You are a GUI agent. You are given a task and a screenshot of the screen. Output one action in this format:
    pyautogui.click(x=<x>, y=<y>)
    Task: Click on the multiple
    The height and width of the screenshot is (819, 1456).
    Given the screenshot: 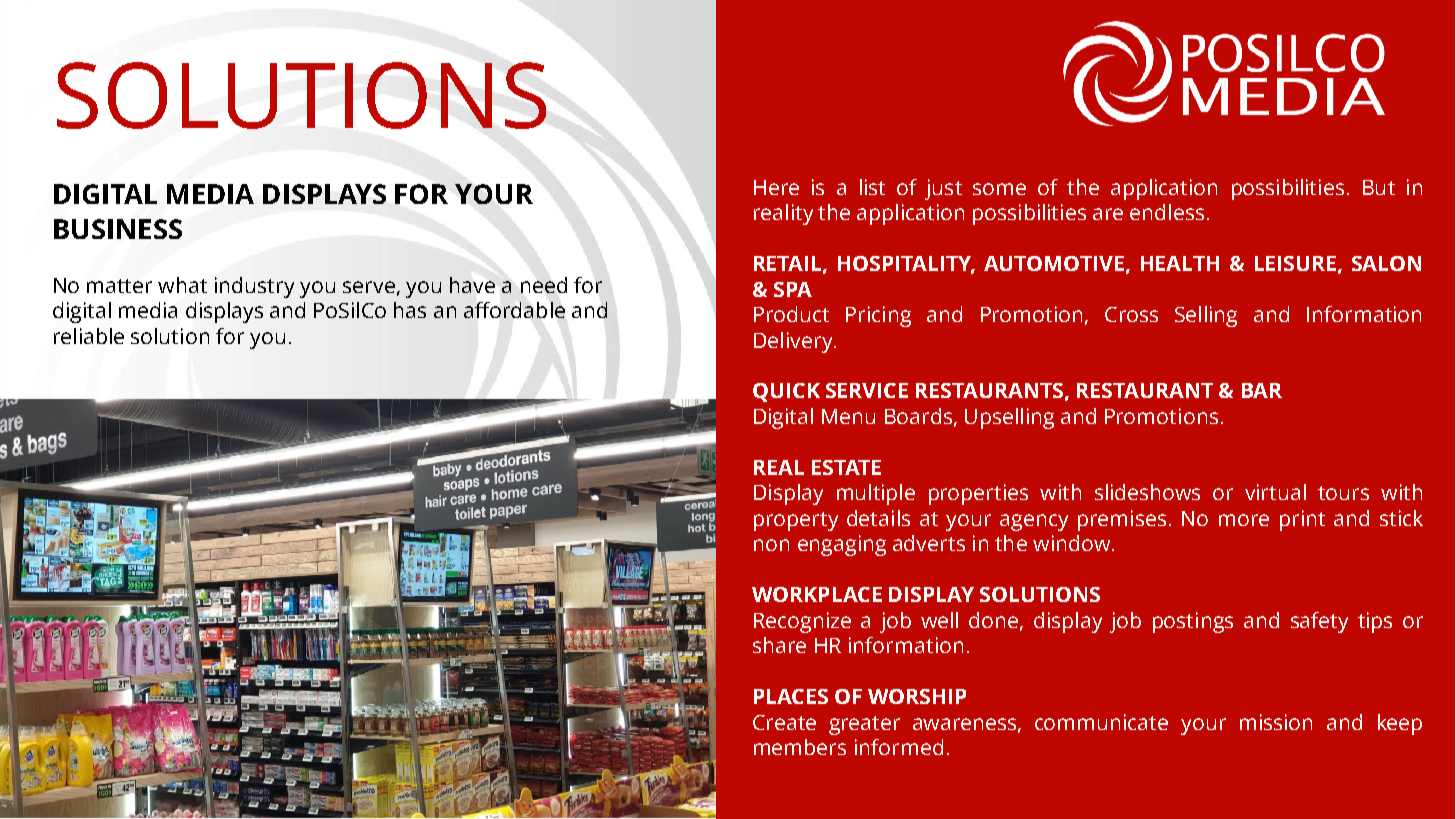 What is the action you would take?
    pyautogui.click(x=876, y=494)
